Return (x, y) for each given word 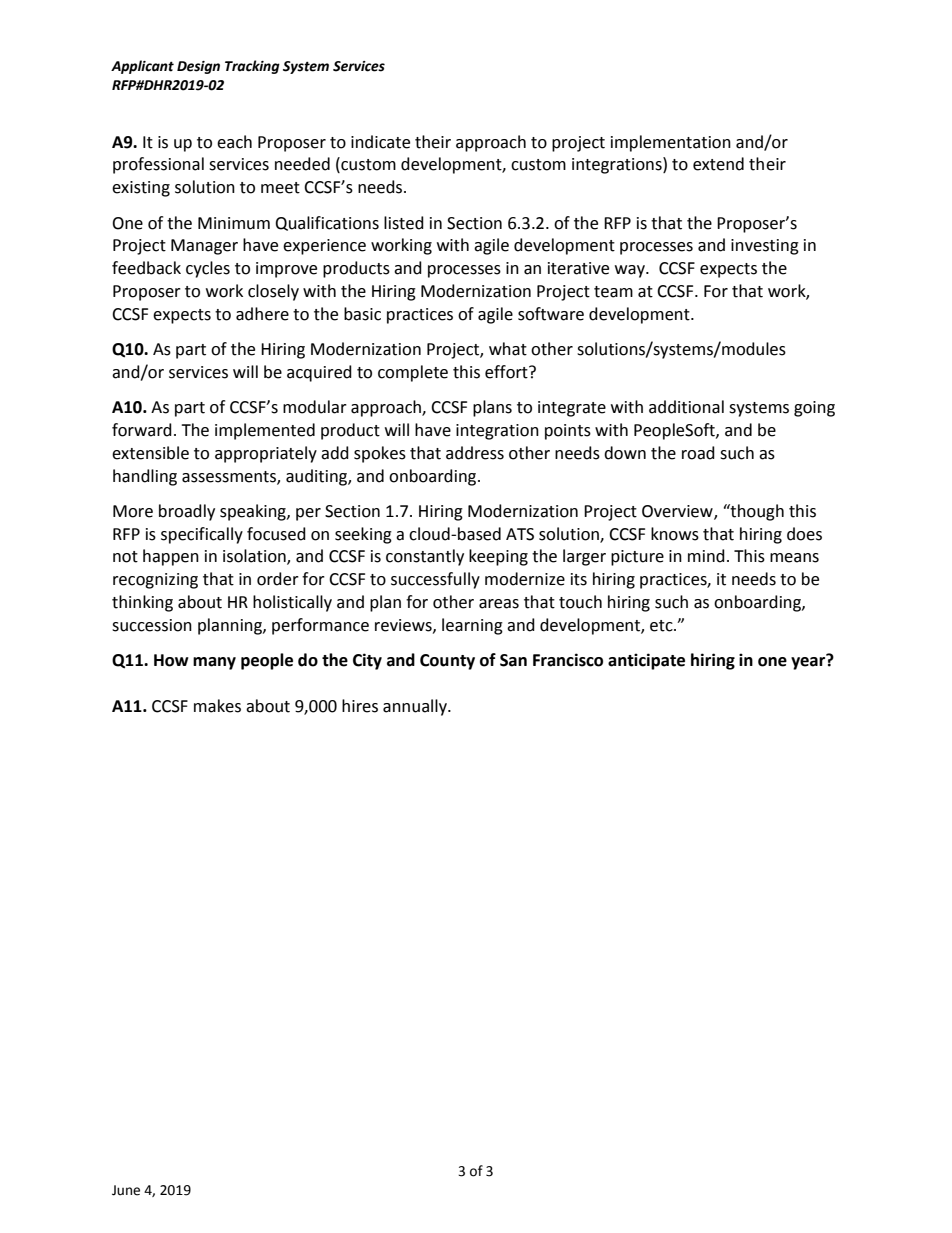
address (475, 453)
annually (416, 707)
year (809, 662)
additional (686, 407)
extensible (150, 453)
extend (718, 164)
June (126, 1190)
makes (217, 706)
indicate (380, 142)
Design (198, 67)
